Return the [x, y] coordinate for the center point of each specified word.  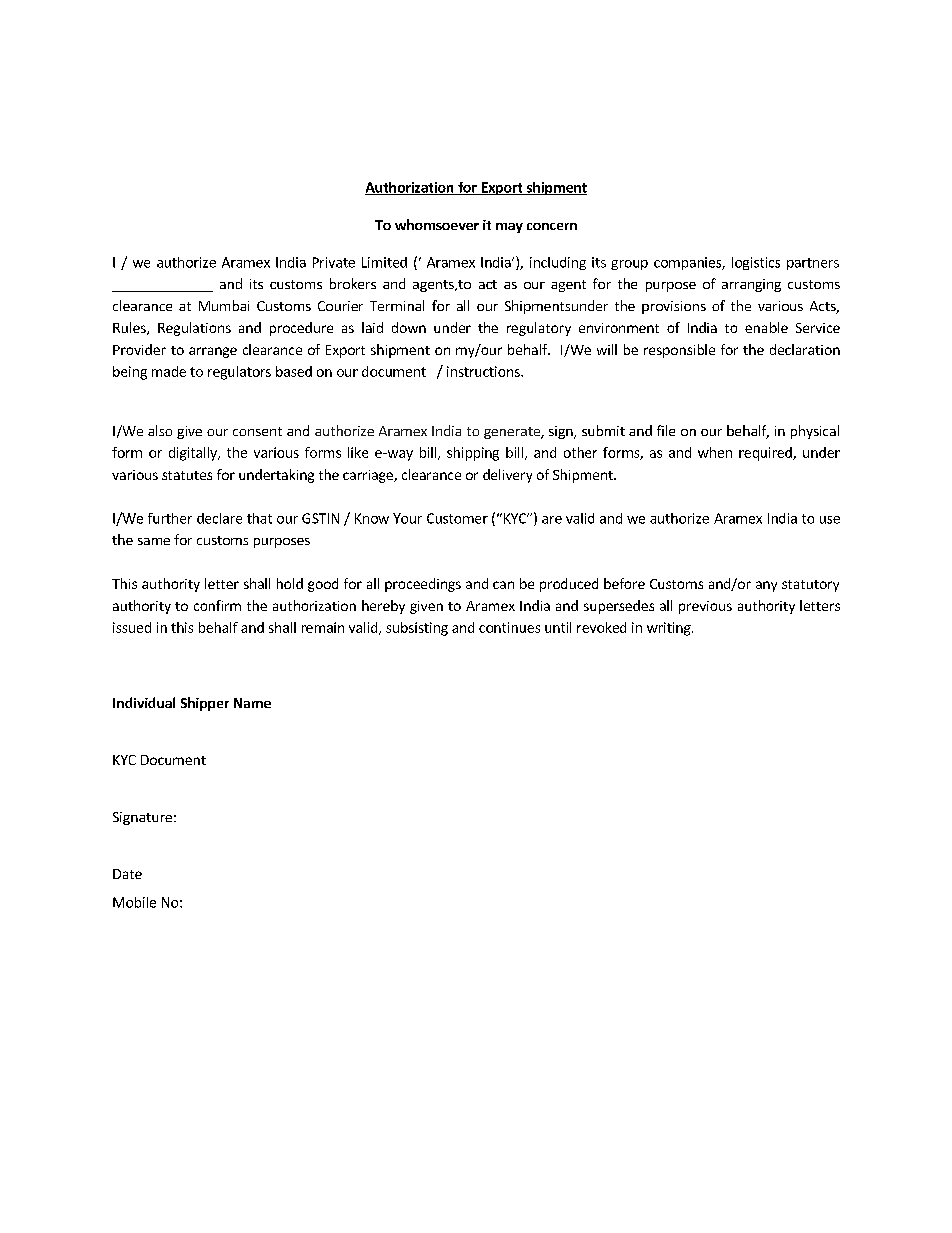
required [766, 454]
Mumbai [224, 305]
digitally [194, 454]
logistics [756, 263]
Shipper [205, 704]
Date [127, 874]
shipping [473, 454]
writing [670, 629]
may [509, 228]
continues [509, 627]
